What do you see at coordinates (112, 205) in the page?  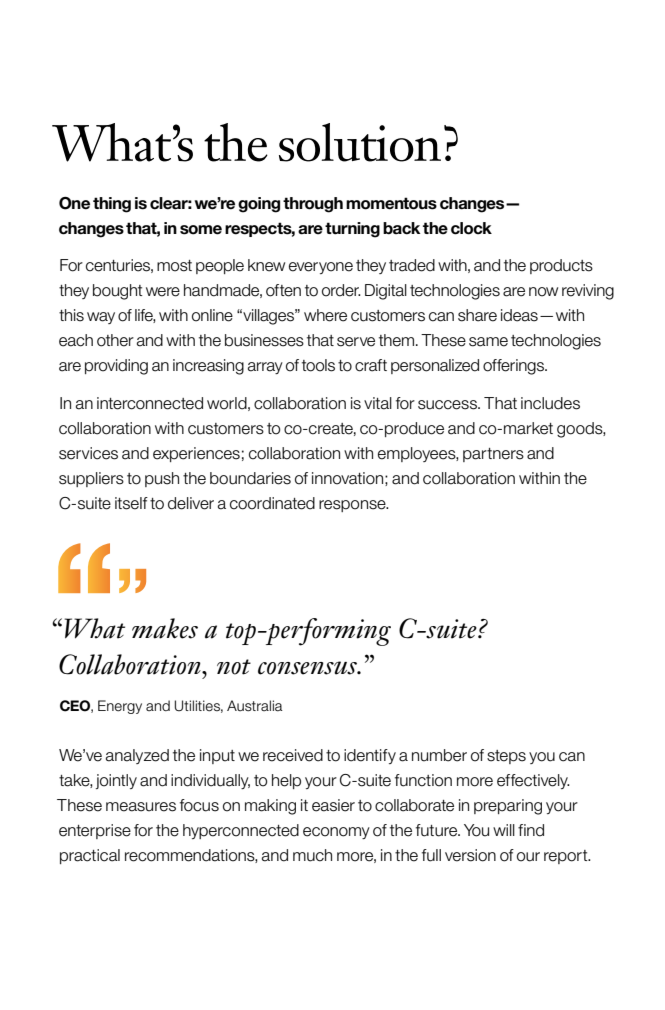 I see `thing` at bounding box center [112, 205].
